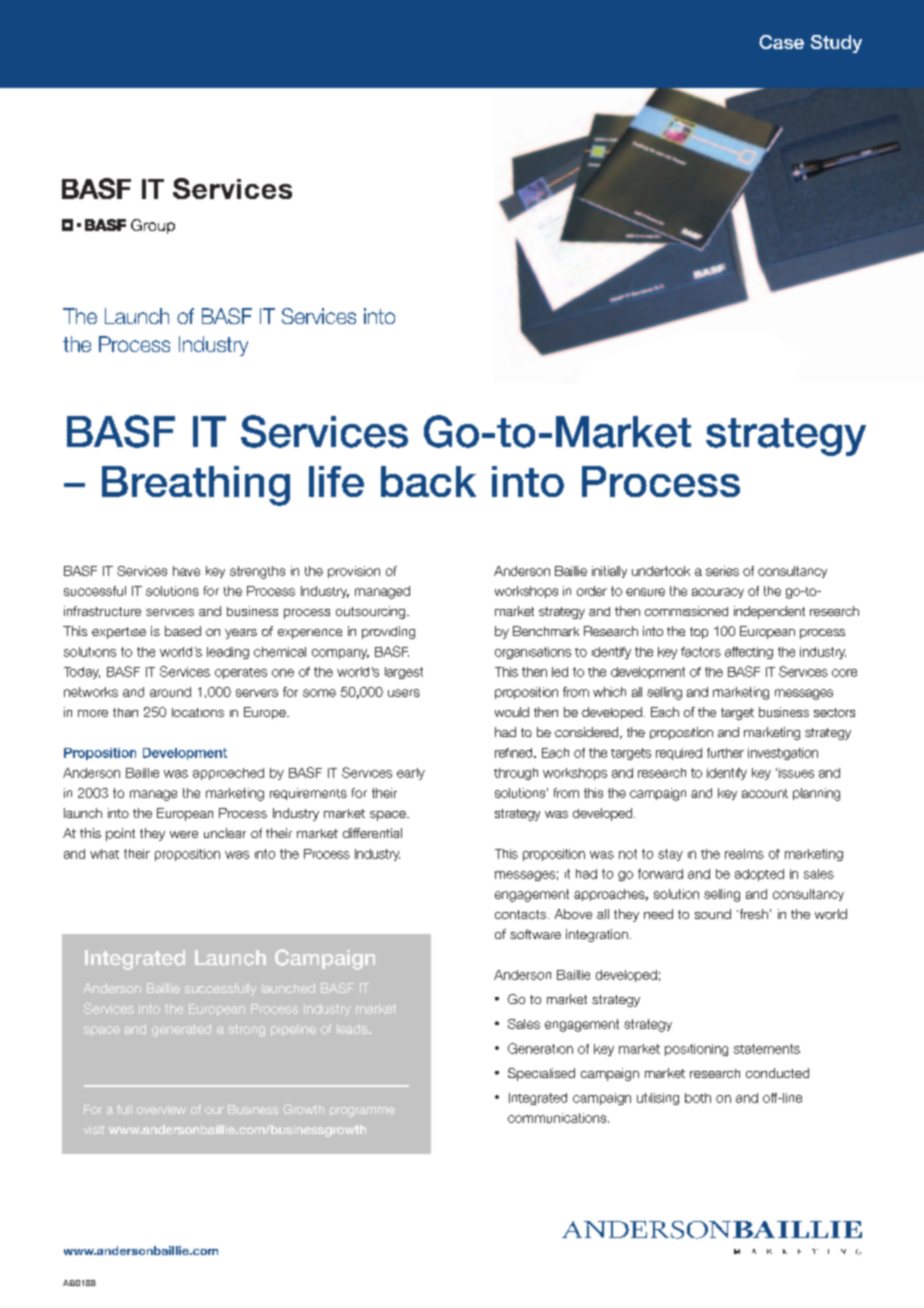 This page has width=924, height=1308. What do you see at coordinates (515, 753) in the page?
I see `refined` at bounding box center [515, 753].
